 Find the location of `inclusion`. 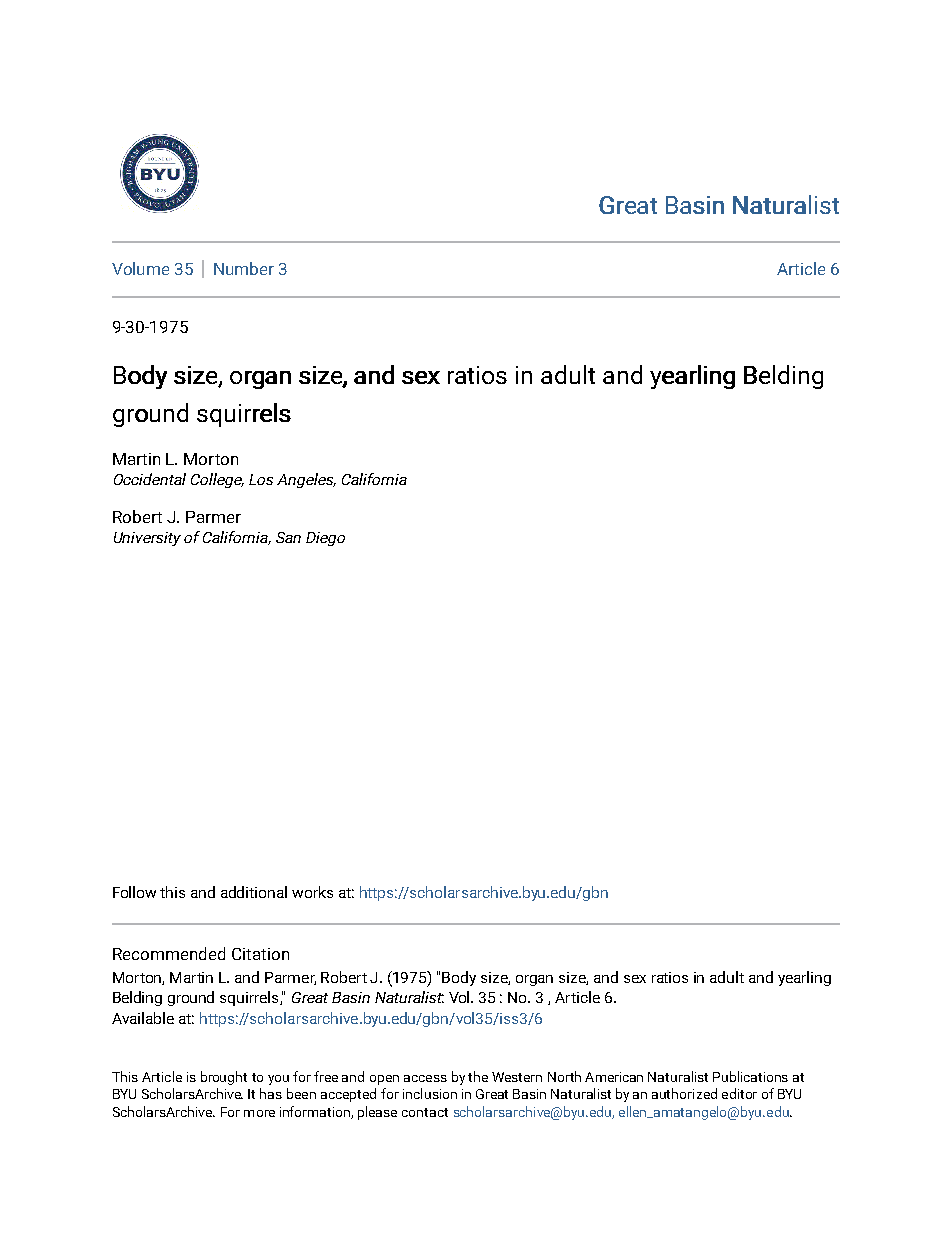

inclusion is located at coordinates (430, 1093).
